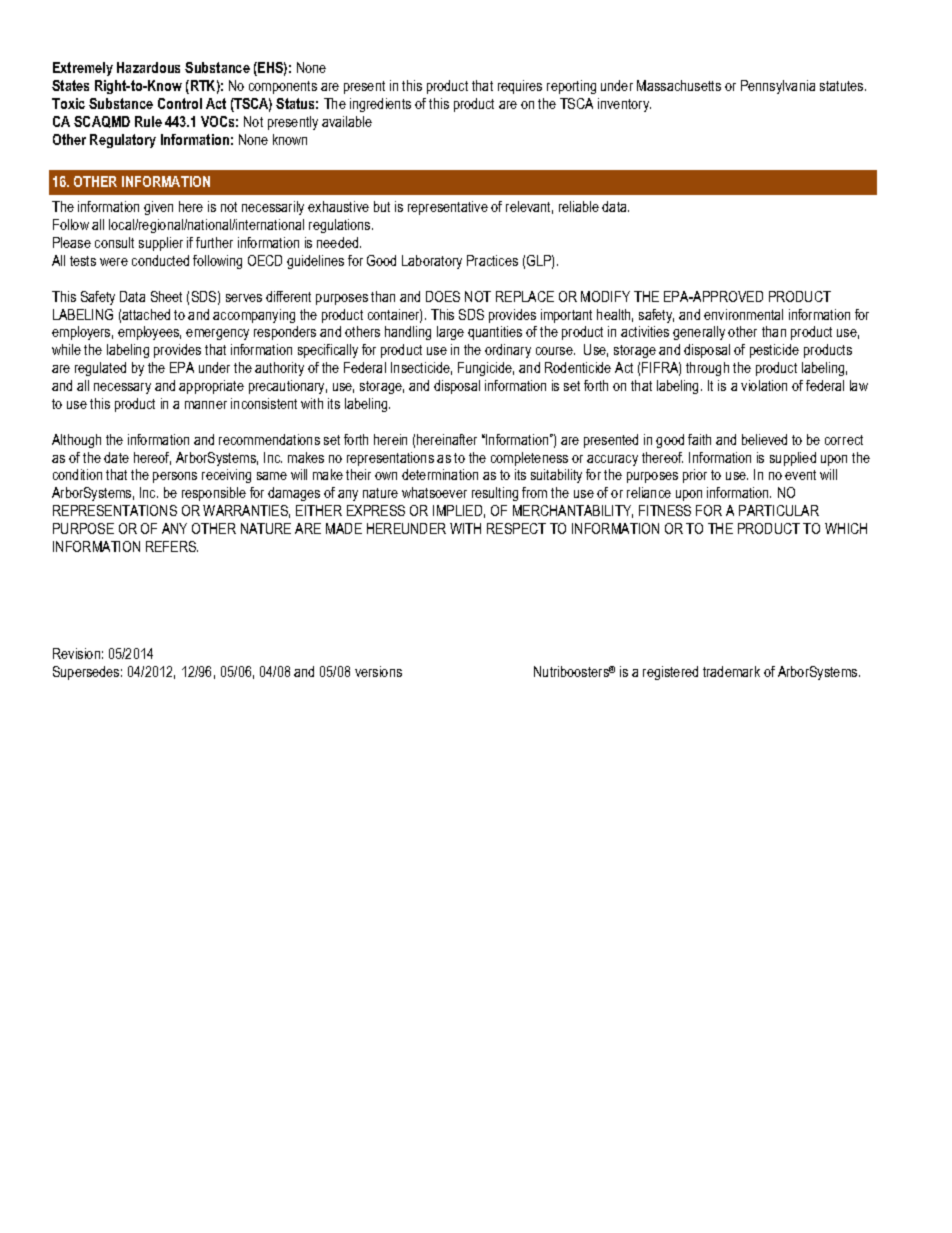 The height and width of the page is (1233, 952). Describe the element at coordinates (731, 671) in the page. I see `trademark` at that location.
